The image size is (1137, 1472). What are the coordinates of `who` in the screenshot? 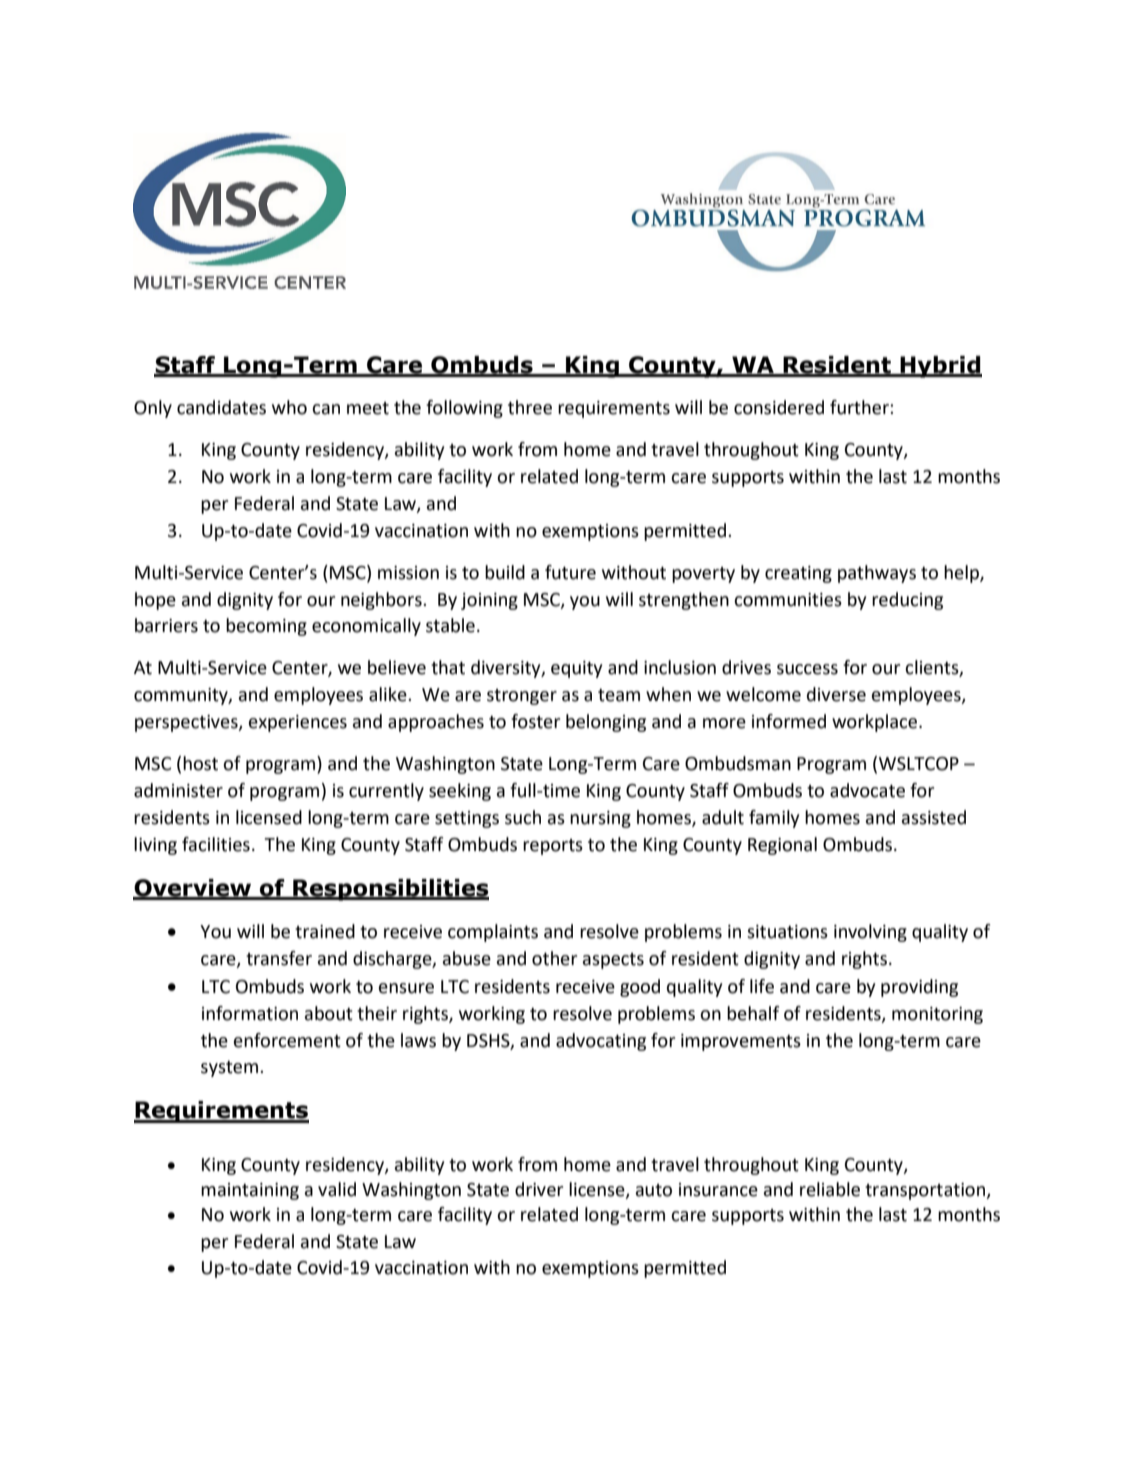 It's located at (289, 407).
